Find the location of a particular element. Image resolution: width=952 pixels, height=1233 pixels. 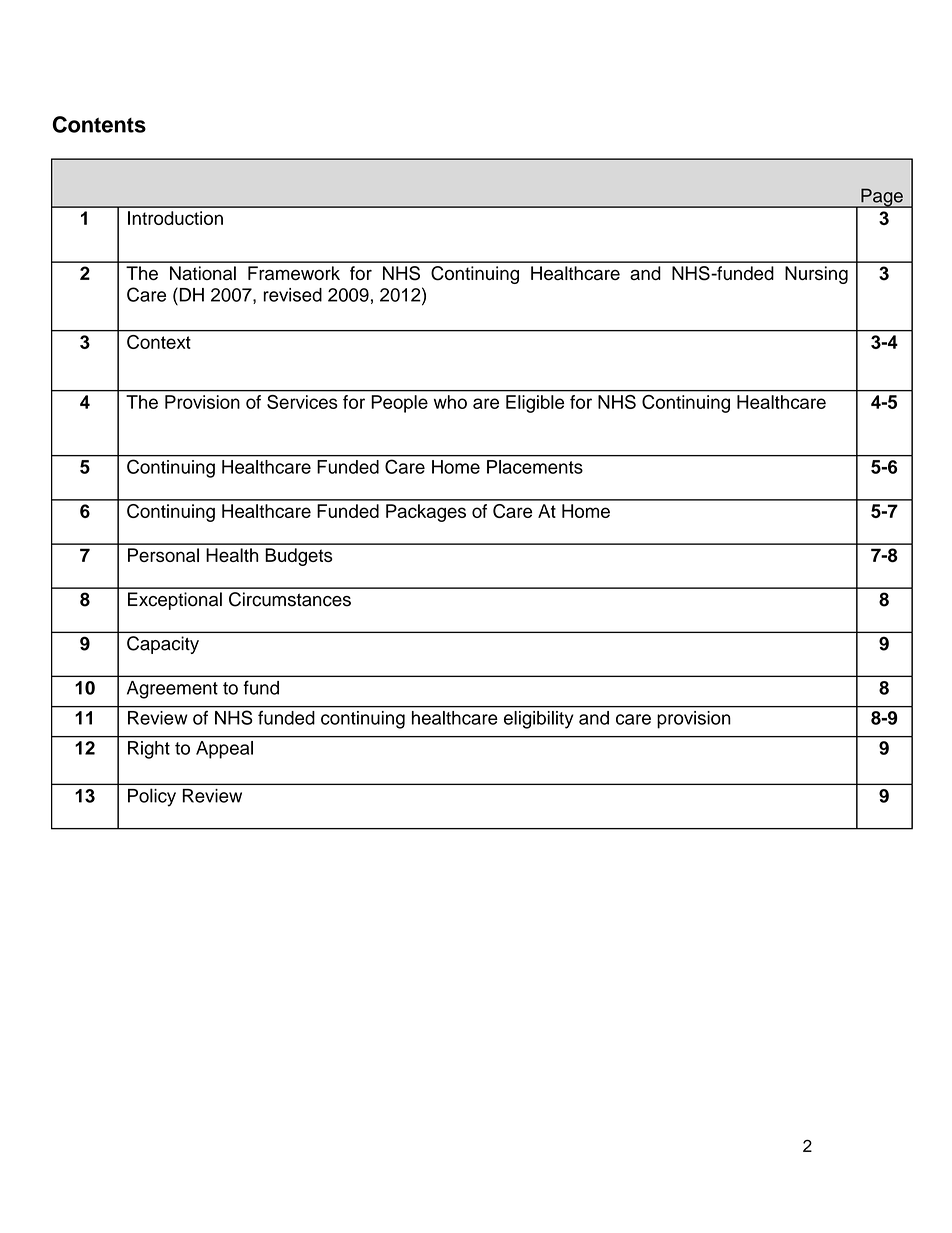

Placements is located at coordinates (535, 467).
